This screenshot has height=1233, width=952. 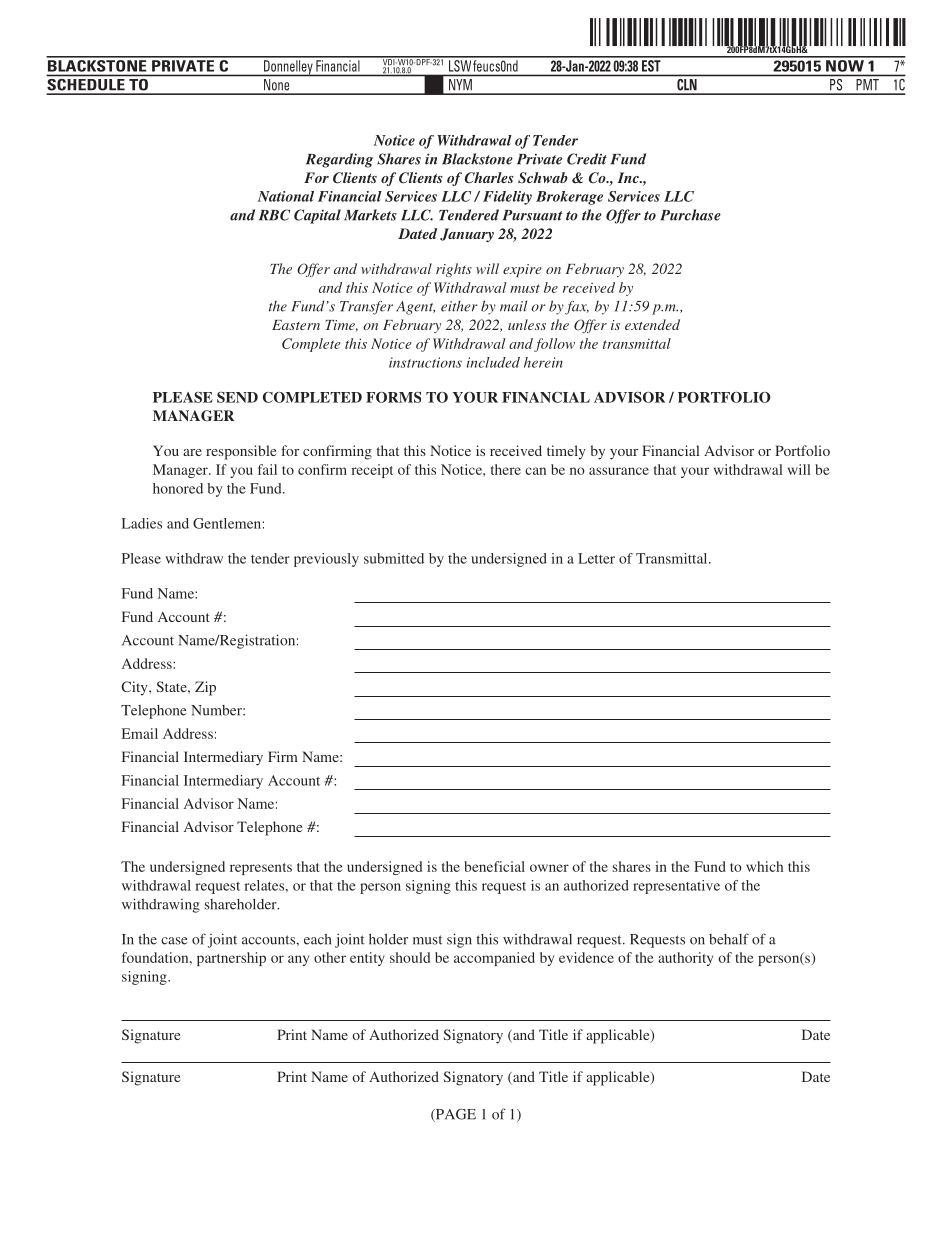 I want to click on submitted, so click(x=394, y=558).
